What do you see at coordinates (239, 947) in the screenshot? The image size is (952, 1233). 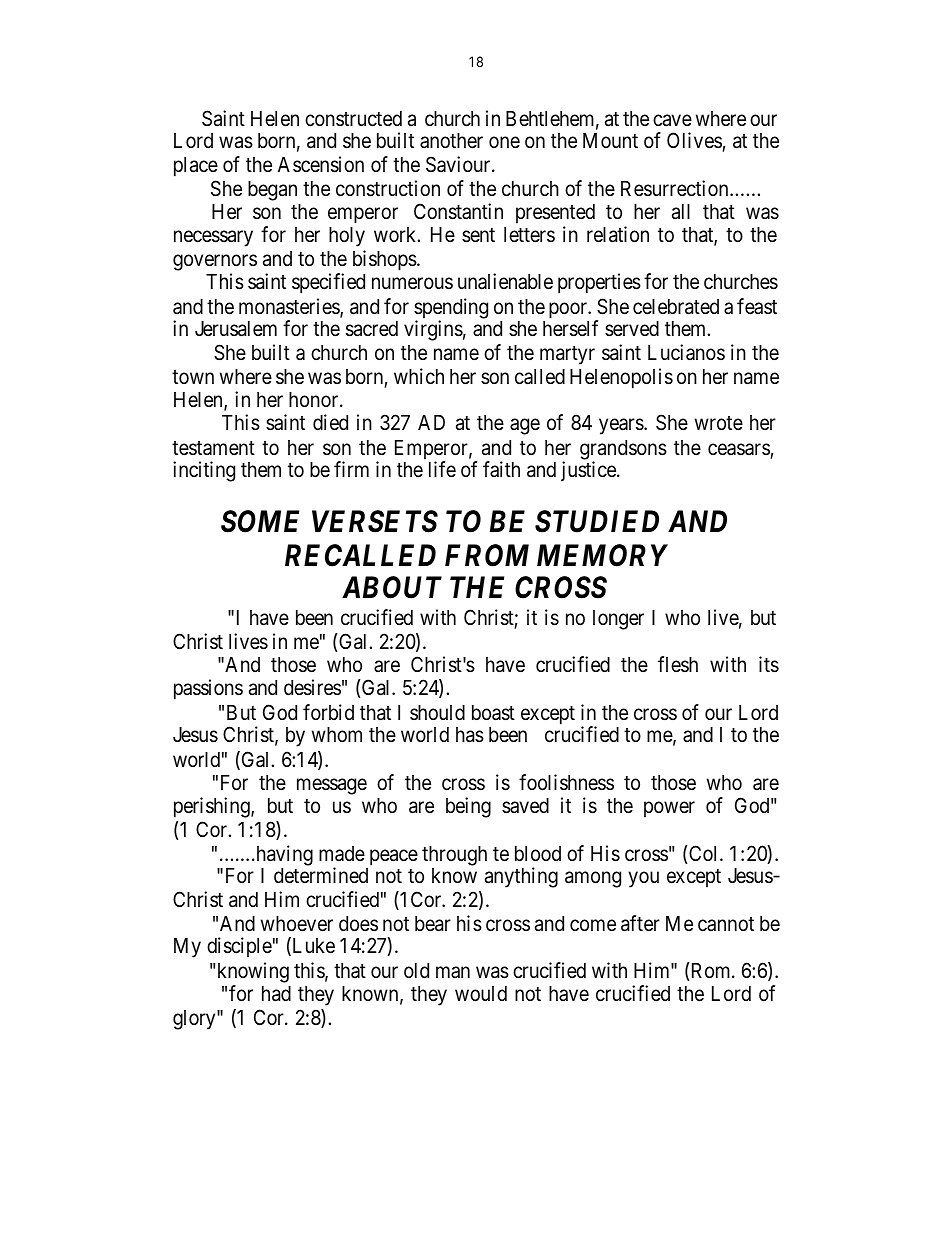 I see `disciple` at bounding box center [239, 947].
